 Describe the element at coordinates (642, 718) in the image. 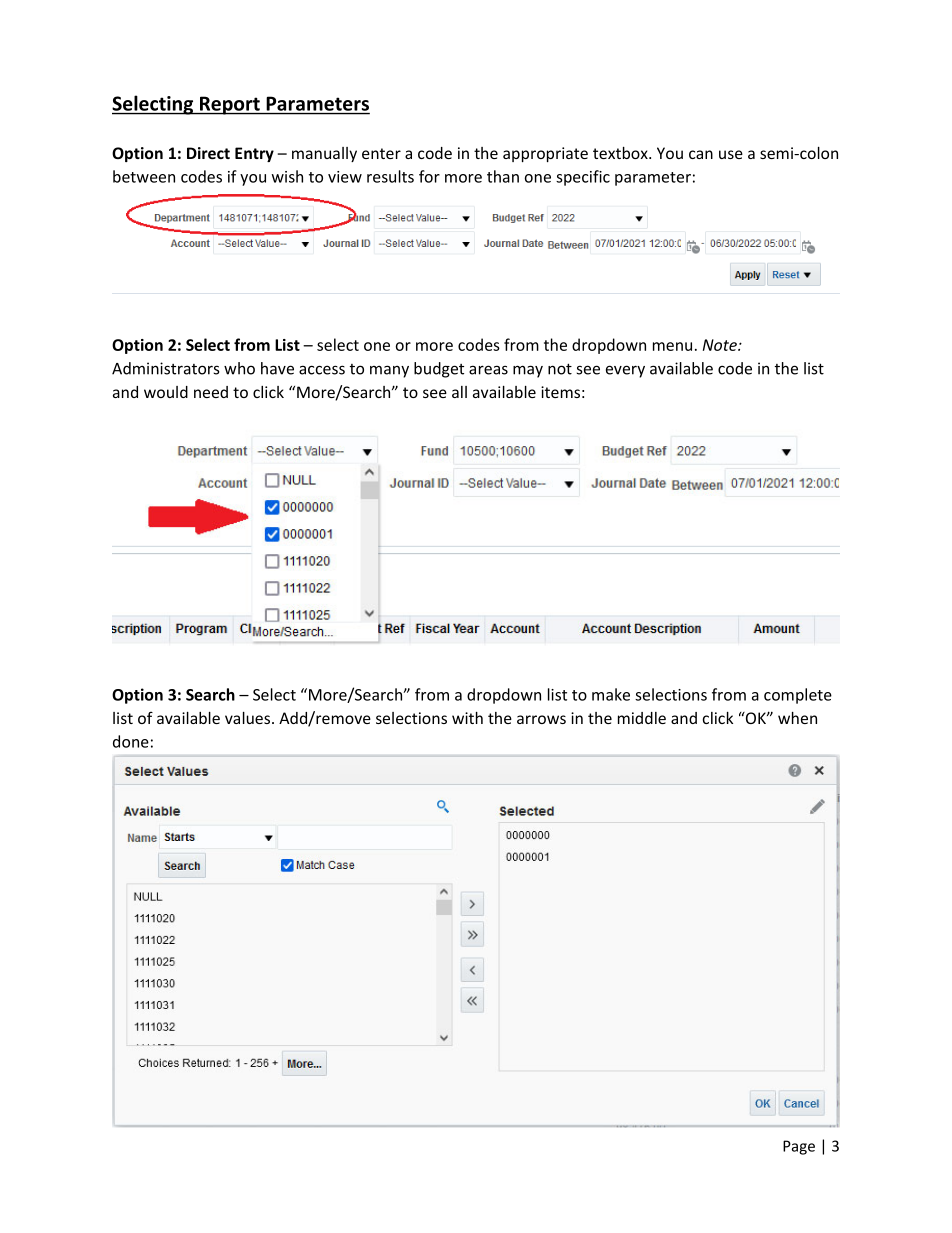

I see `middle` at that location.
